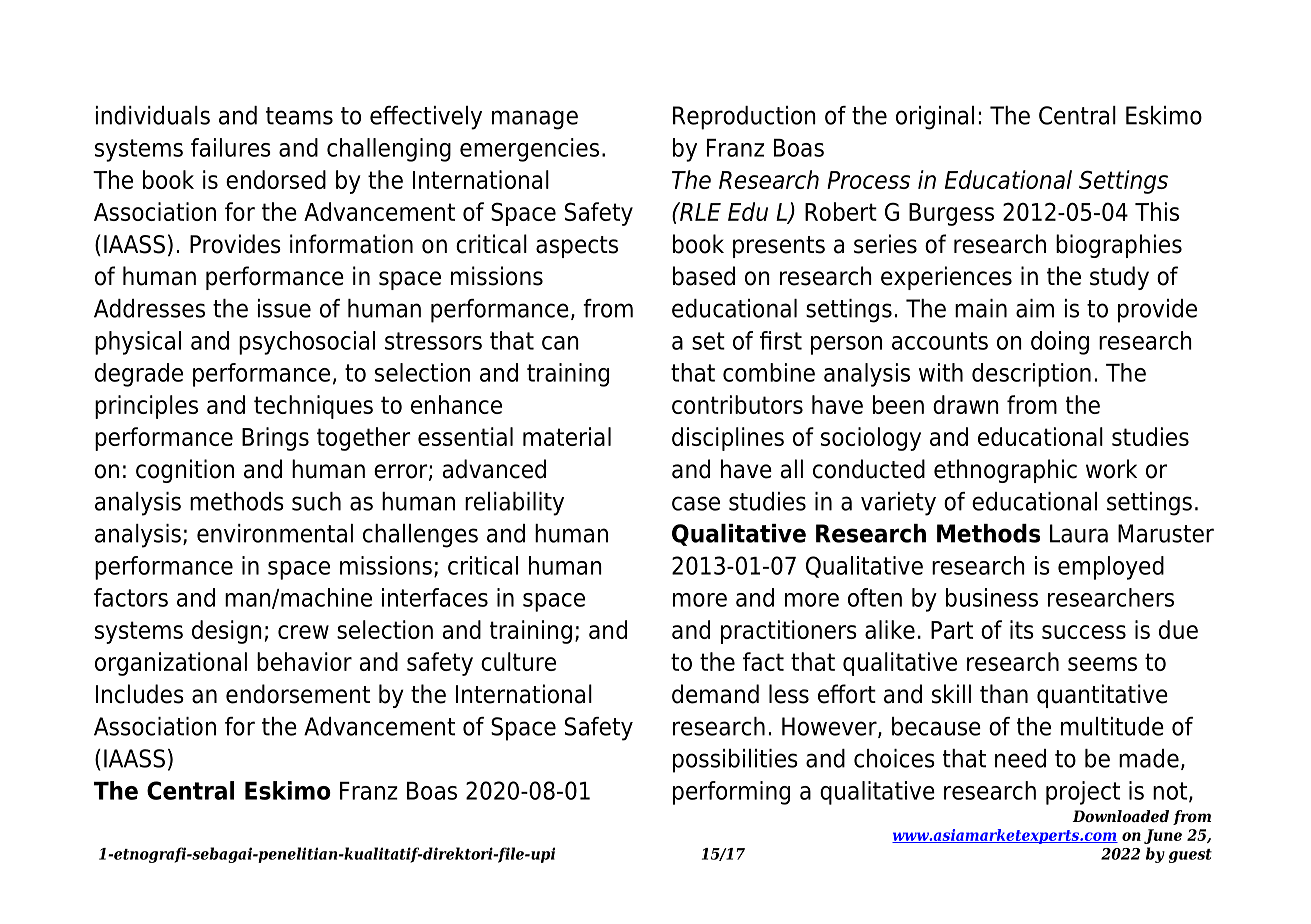 The image size is (1311, 924). What do you see at coordinates (704, 276) in the page?
I see `based` at bounding box center [704, 276].
